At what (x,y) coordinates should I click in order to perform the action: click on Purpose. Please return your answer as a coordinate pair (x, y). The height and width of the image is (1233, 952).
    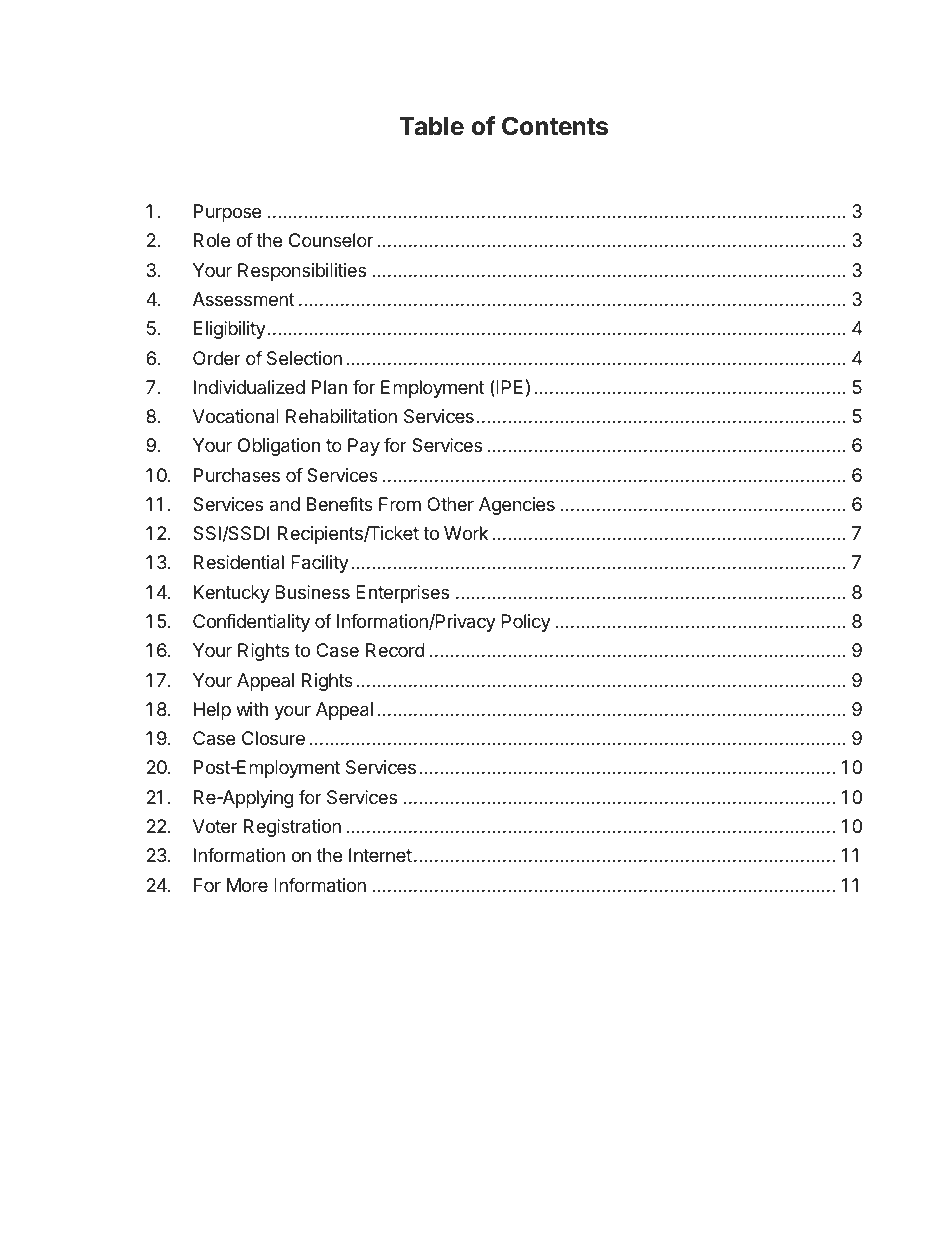
    Looking at the image, I should click on (227, 213).
